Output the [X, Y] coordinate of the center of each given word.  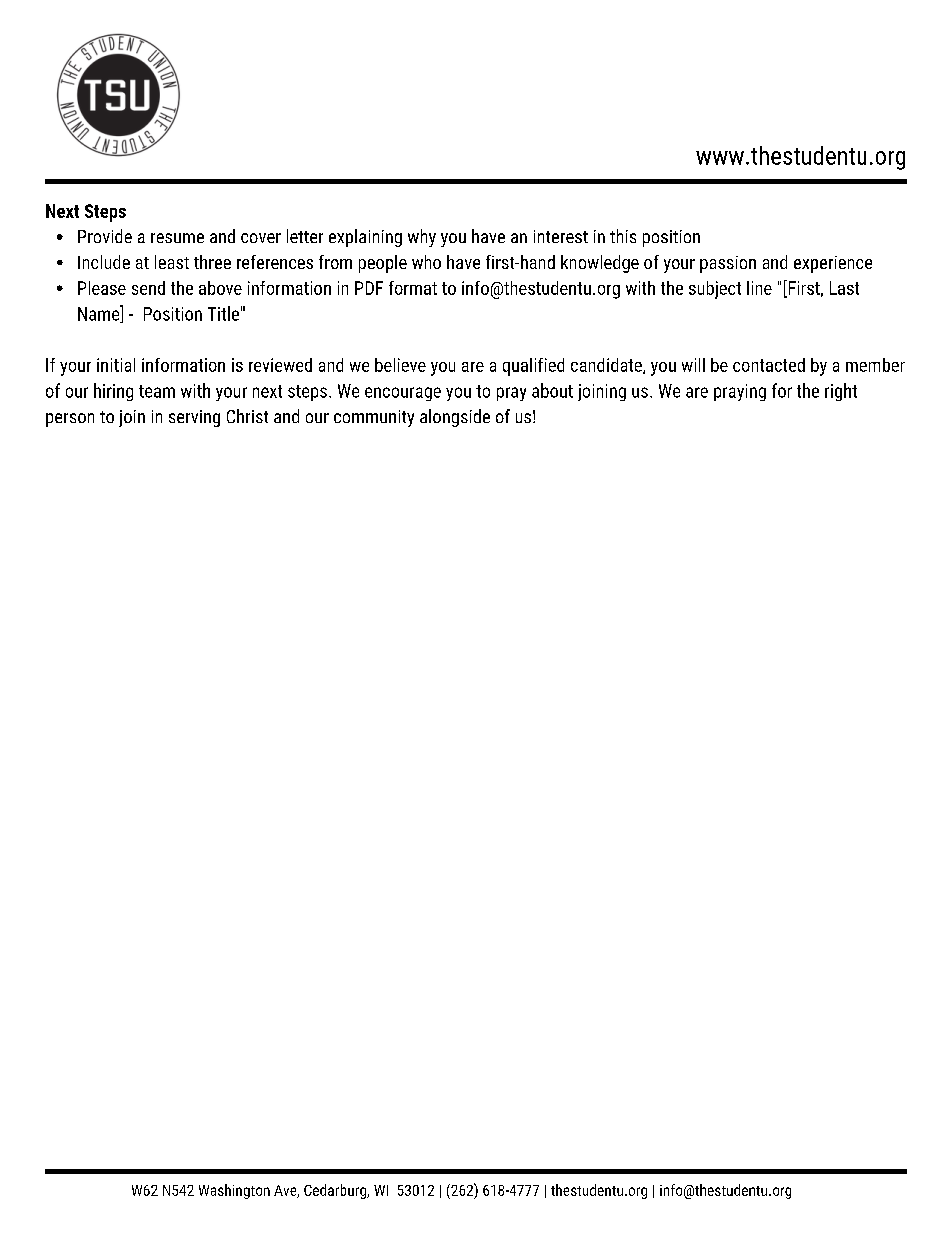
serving [194, 418]
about [552, 390]
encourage [403, 394]
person [70, 420]
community [374, 418]
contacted [769, 365]
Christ [247, 416]
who [426, 262]
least [172, 262]
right [841, 392]
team [157, 391]
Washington [234, 1191]
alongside [455, 418]
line [759, 288]
